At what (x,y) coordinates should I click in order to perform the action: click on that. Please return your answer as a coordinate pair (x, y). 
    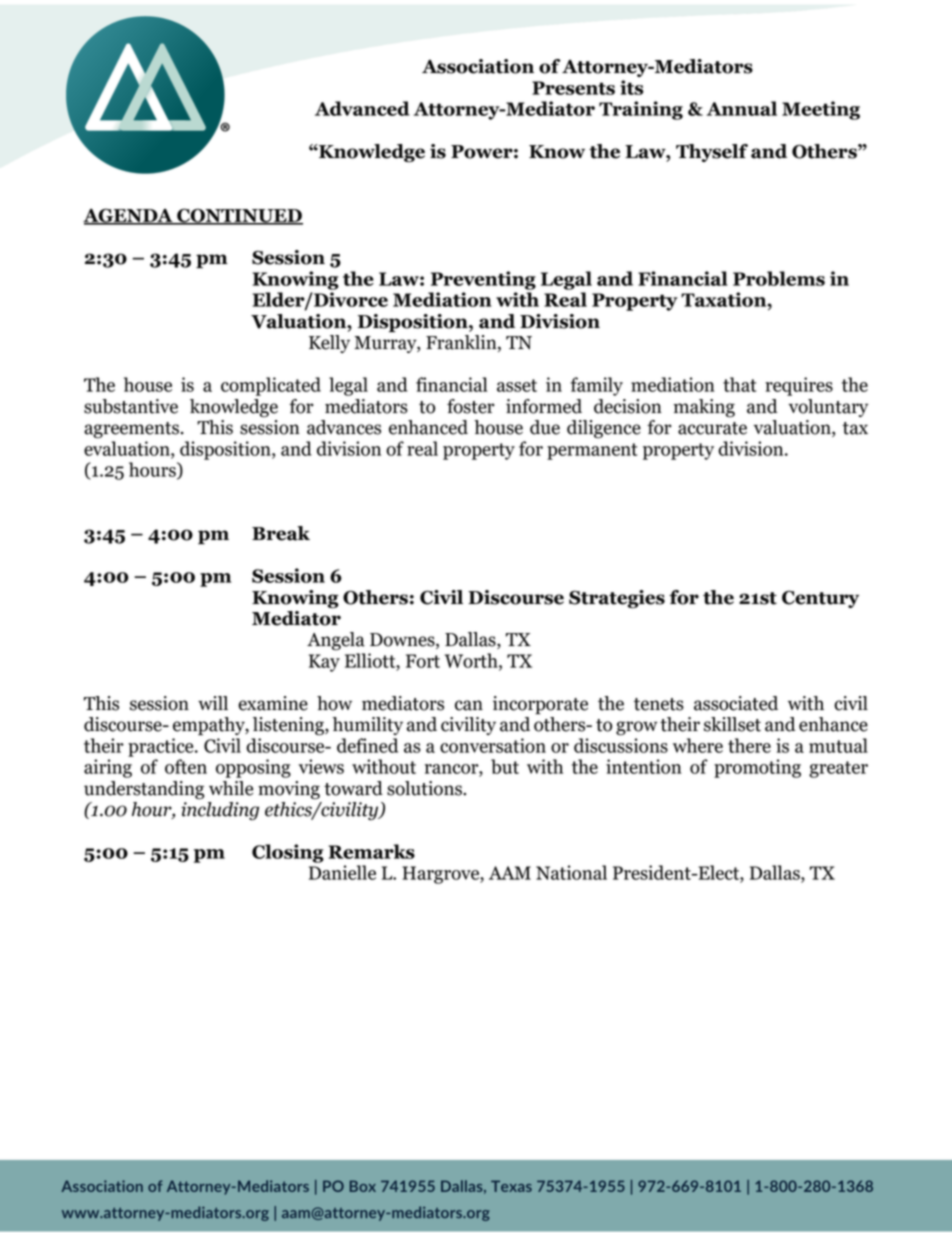
    Looking at the image, I should click on (739, 384).
